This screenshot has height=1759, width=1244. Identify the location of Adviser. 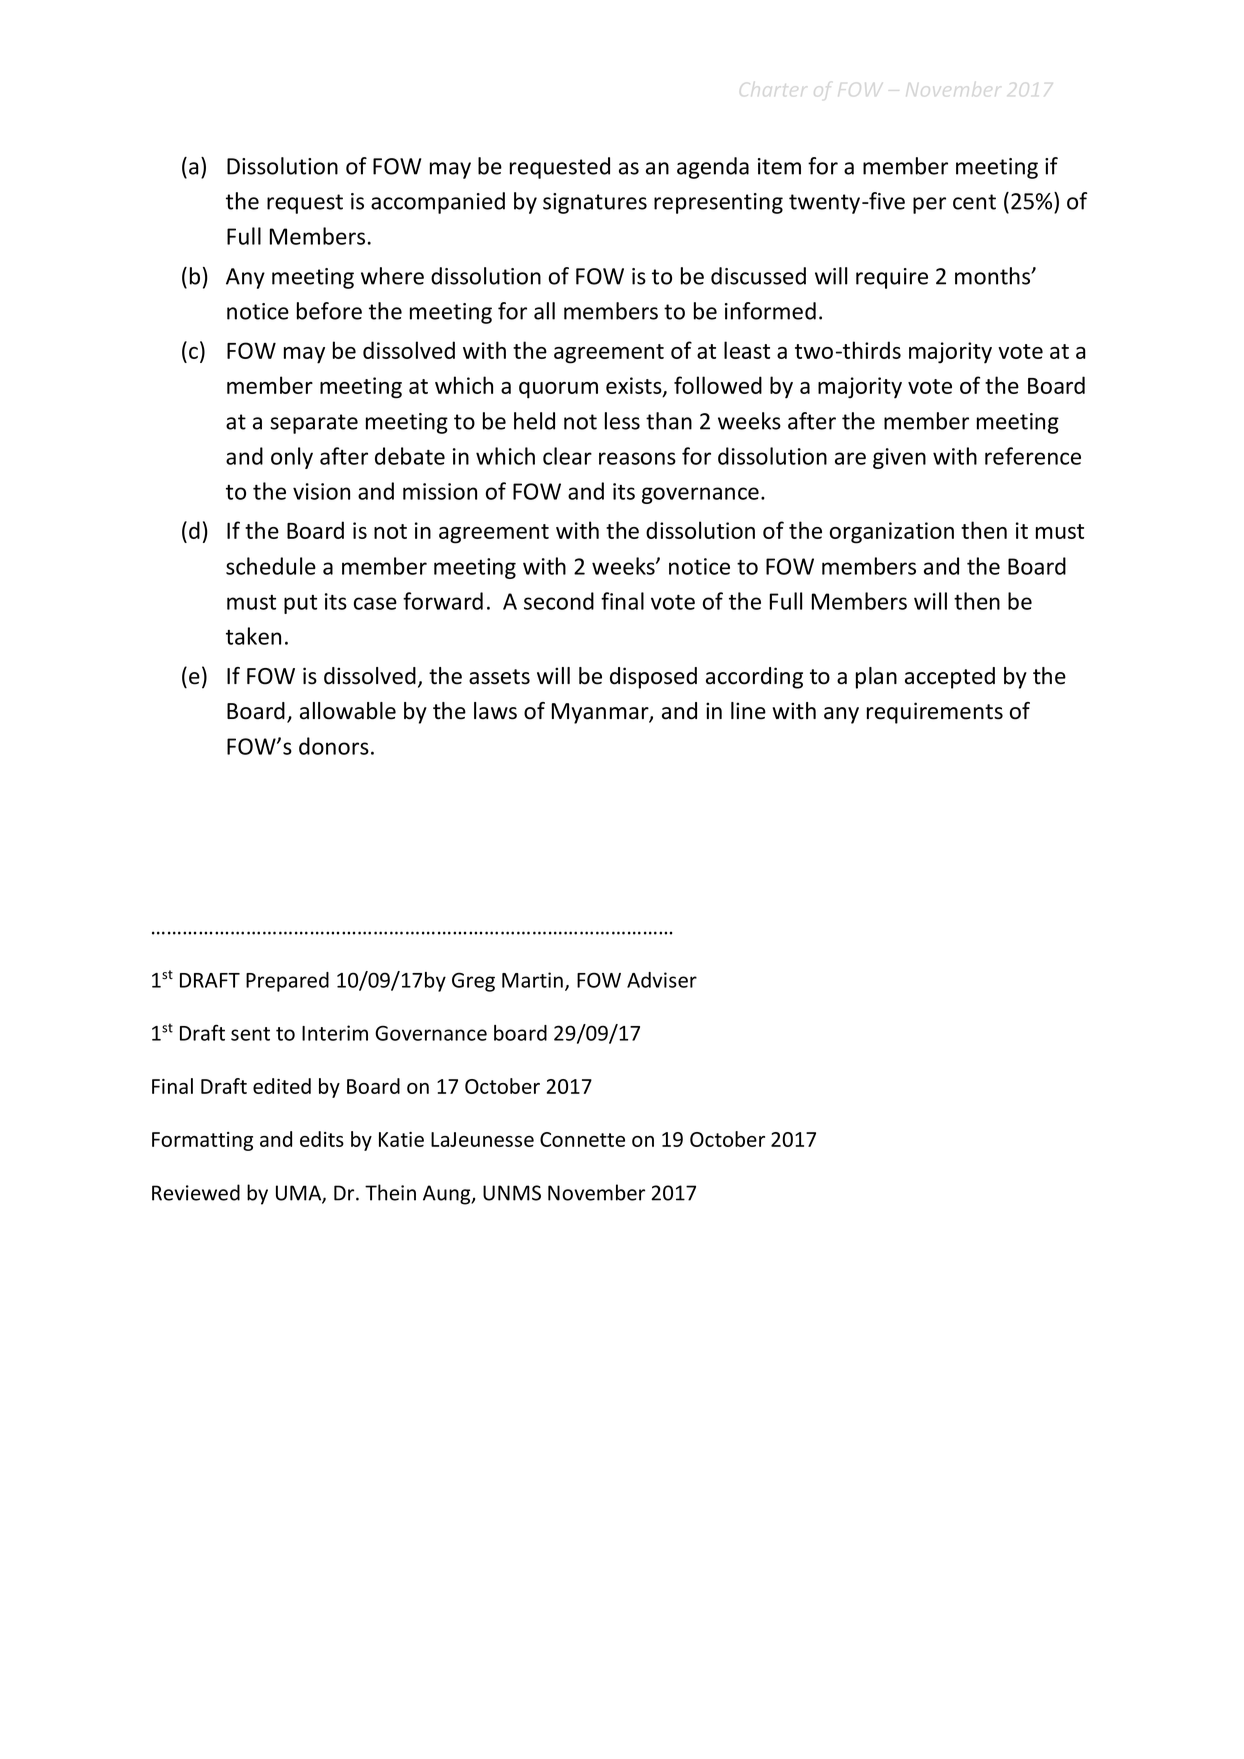
(662, 980).
